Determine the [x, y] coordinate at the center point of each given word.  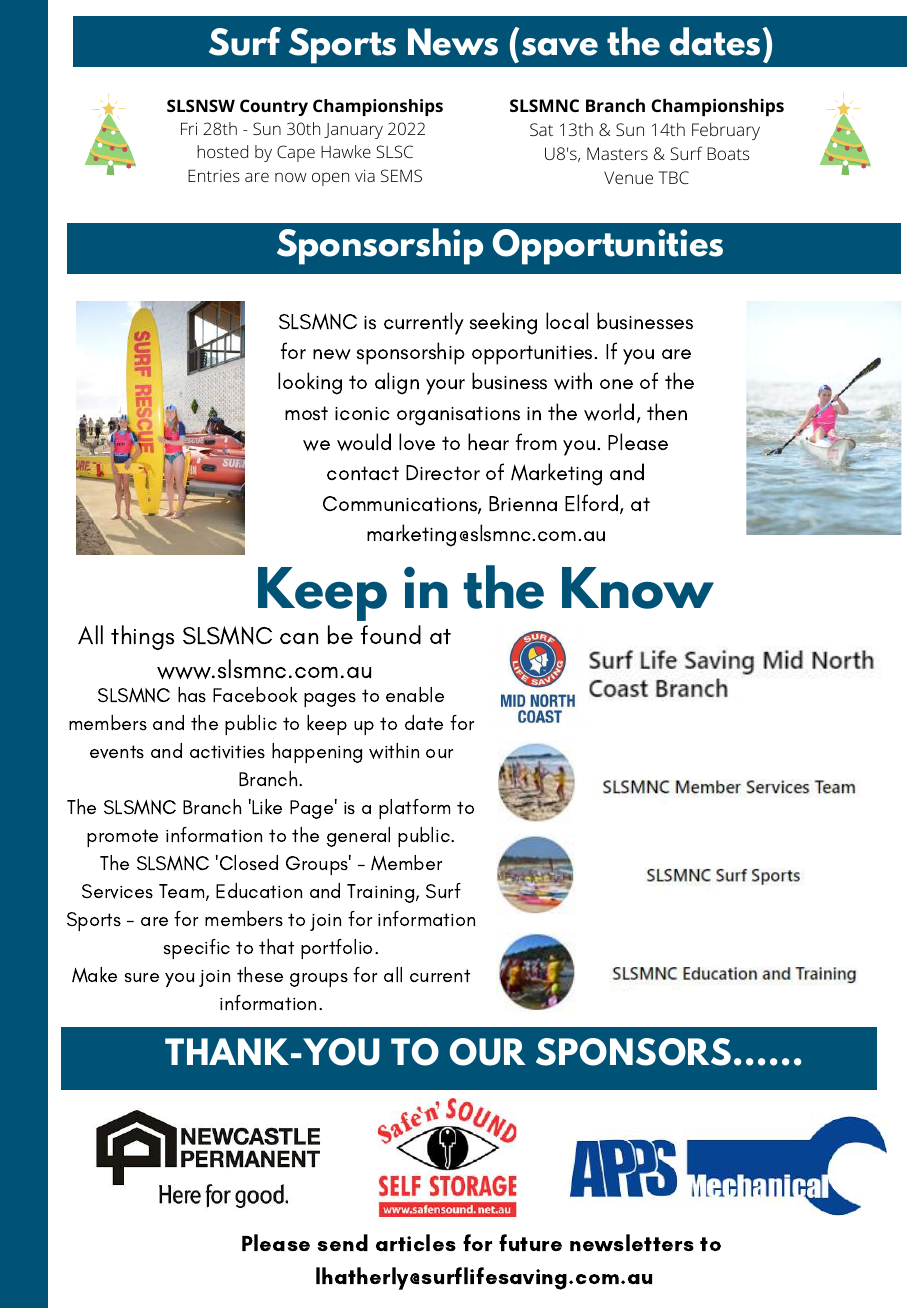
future [530, 1242]
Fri [189, 128]
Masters [617, 153]
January [353, 131]
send [342, 1242]
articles [416, 1242]
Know [638, 588]
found [391, 634]
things [142, 637]
